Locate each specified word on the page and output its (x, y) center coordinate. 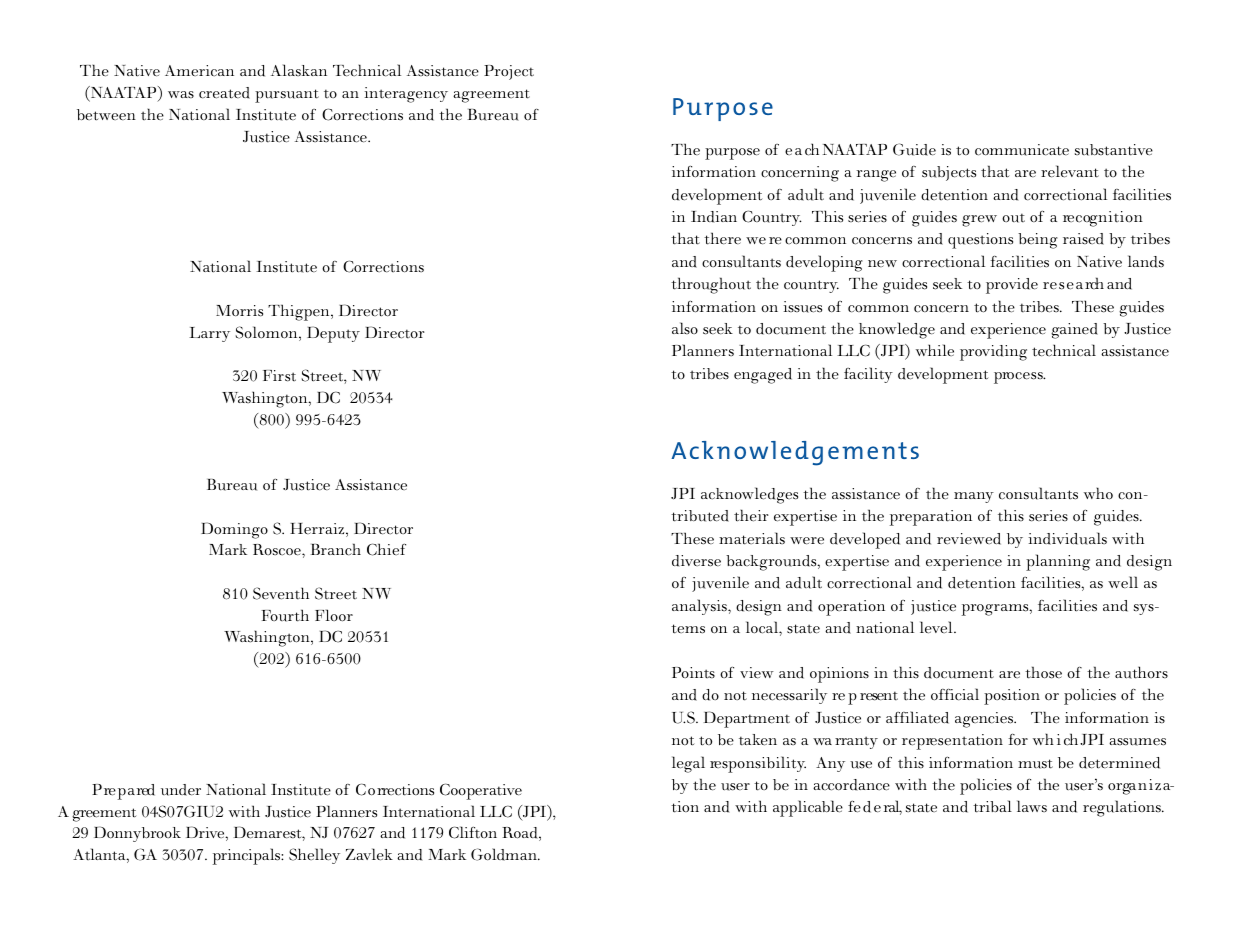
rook (165, 832)
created (224, 93)
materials (752, 538)
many (974, 497)
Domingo (234, 530)
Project (509, 72)
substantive (1114, 150)
